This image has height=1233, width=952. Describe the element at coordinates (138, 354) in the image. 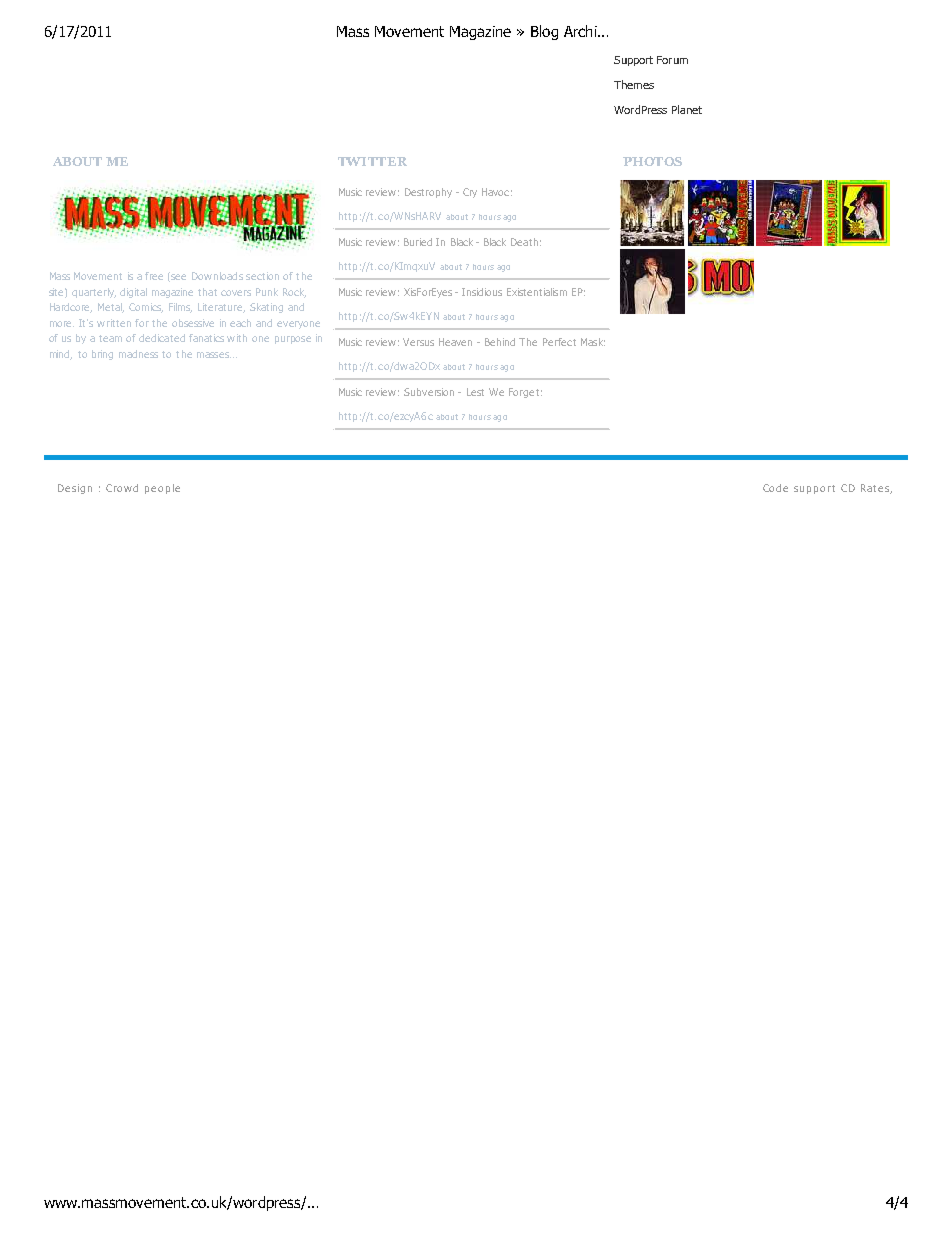

I see `madness` at that location.
